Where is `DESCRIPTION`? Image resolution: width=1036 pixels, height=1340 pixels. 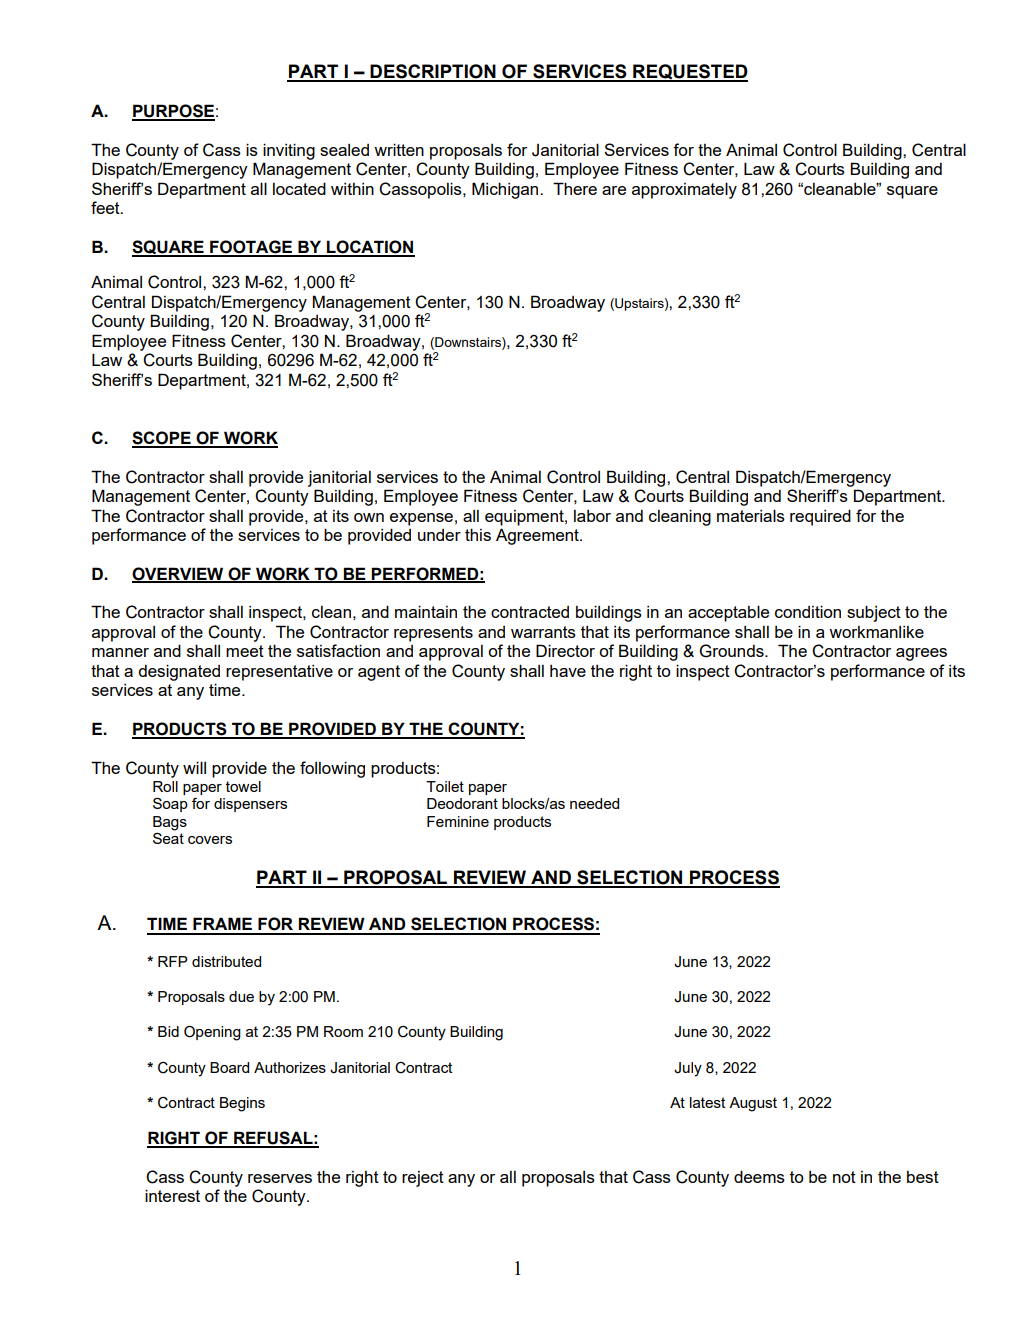 DESCRIPTION is located at coordinates (433, 72).
